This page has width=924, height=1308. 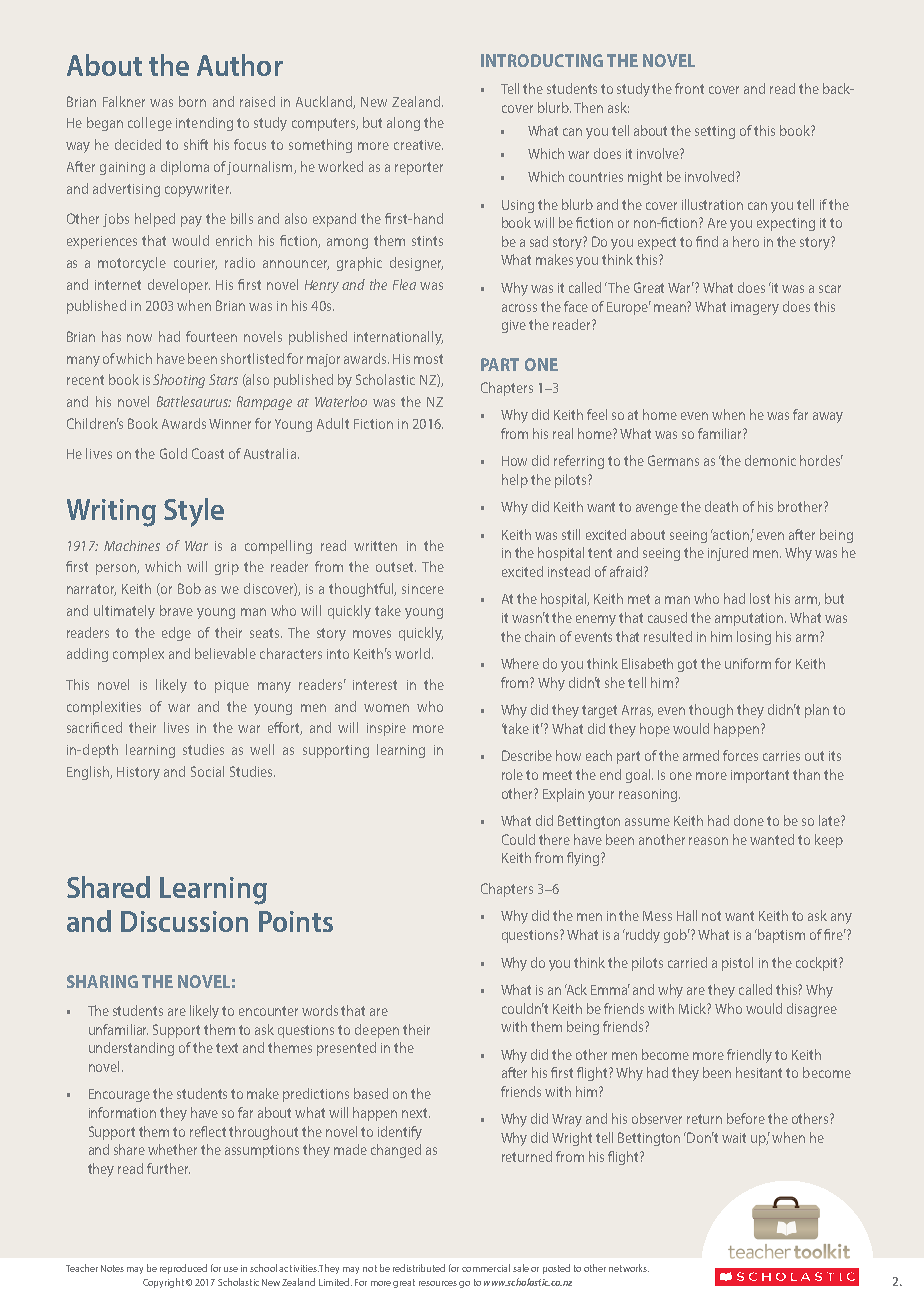 What do you see at coordinates (184, 921) in the page?
I see `Discussion` at bounding box center [184, 921].
